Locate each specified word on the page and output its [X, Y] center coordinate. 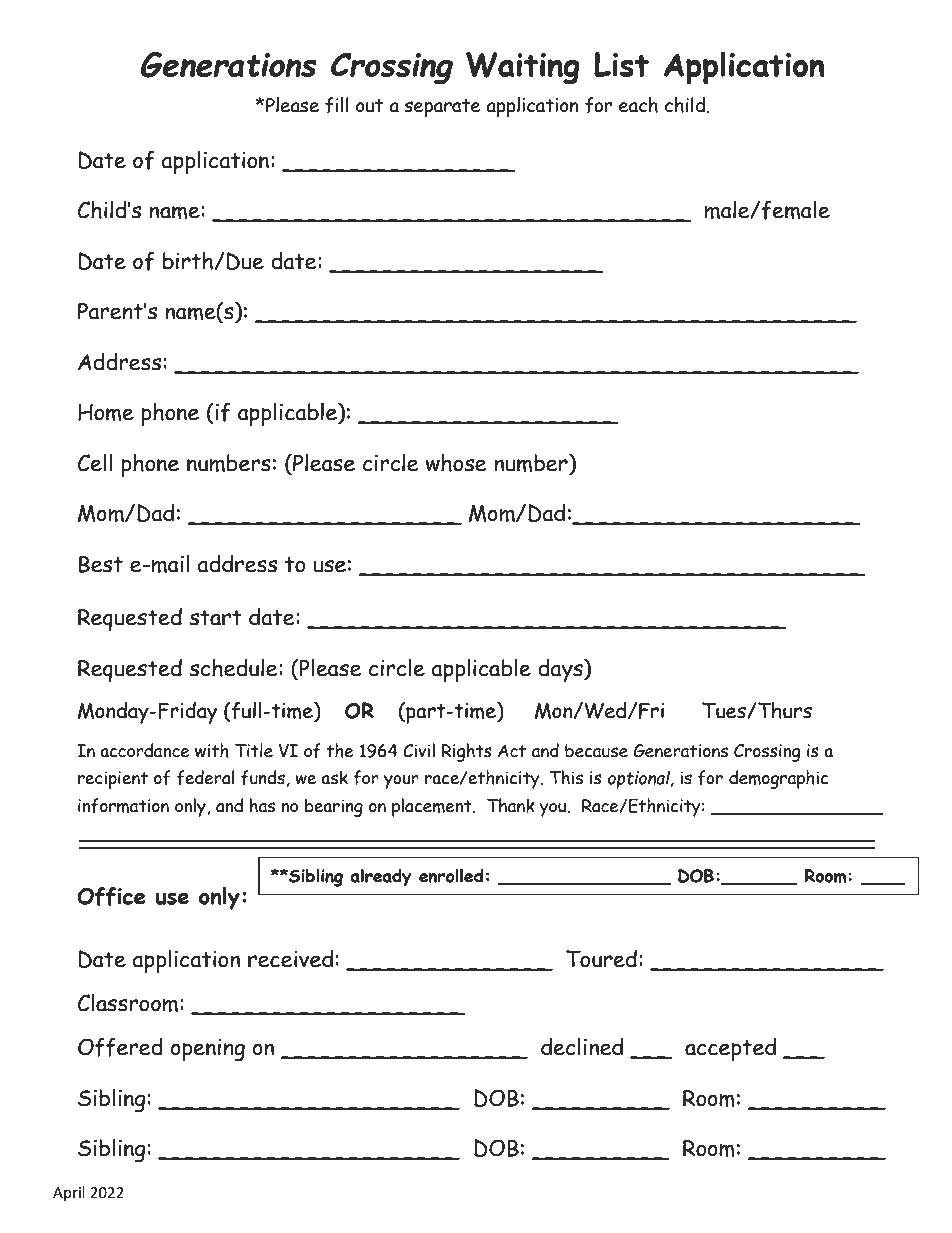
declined [582, 1046]
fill [337, 105]
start [215, 618]
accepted [730, 1049]
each [638, 105]
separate [442, 108]
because [596, 751]
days [561, 670]
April [69, 1193]
